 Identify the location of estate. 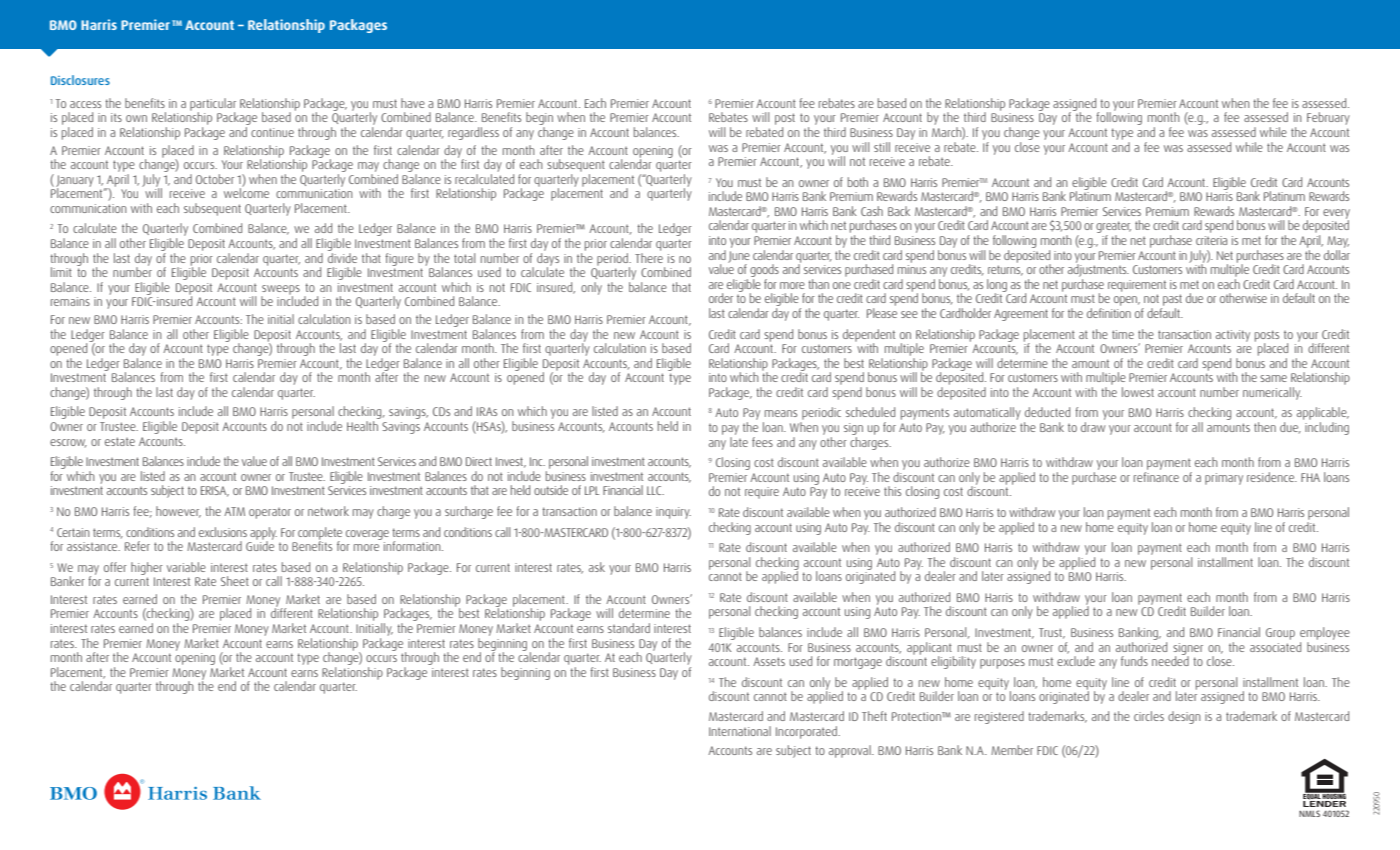
(120, 441).
